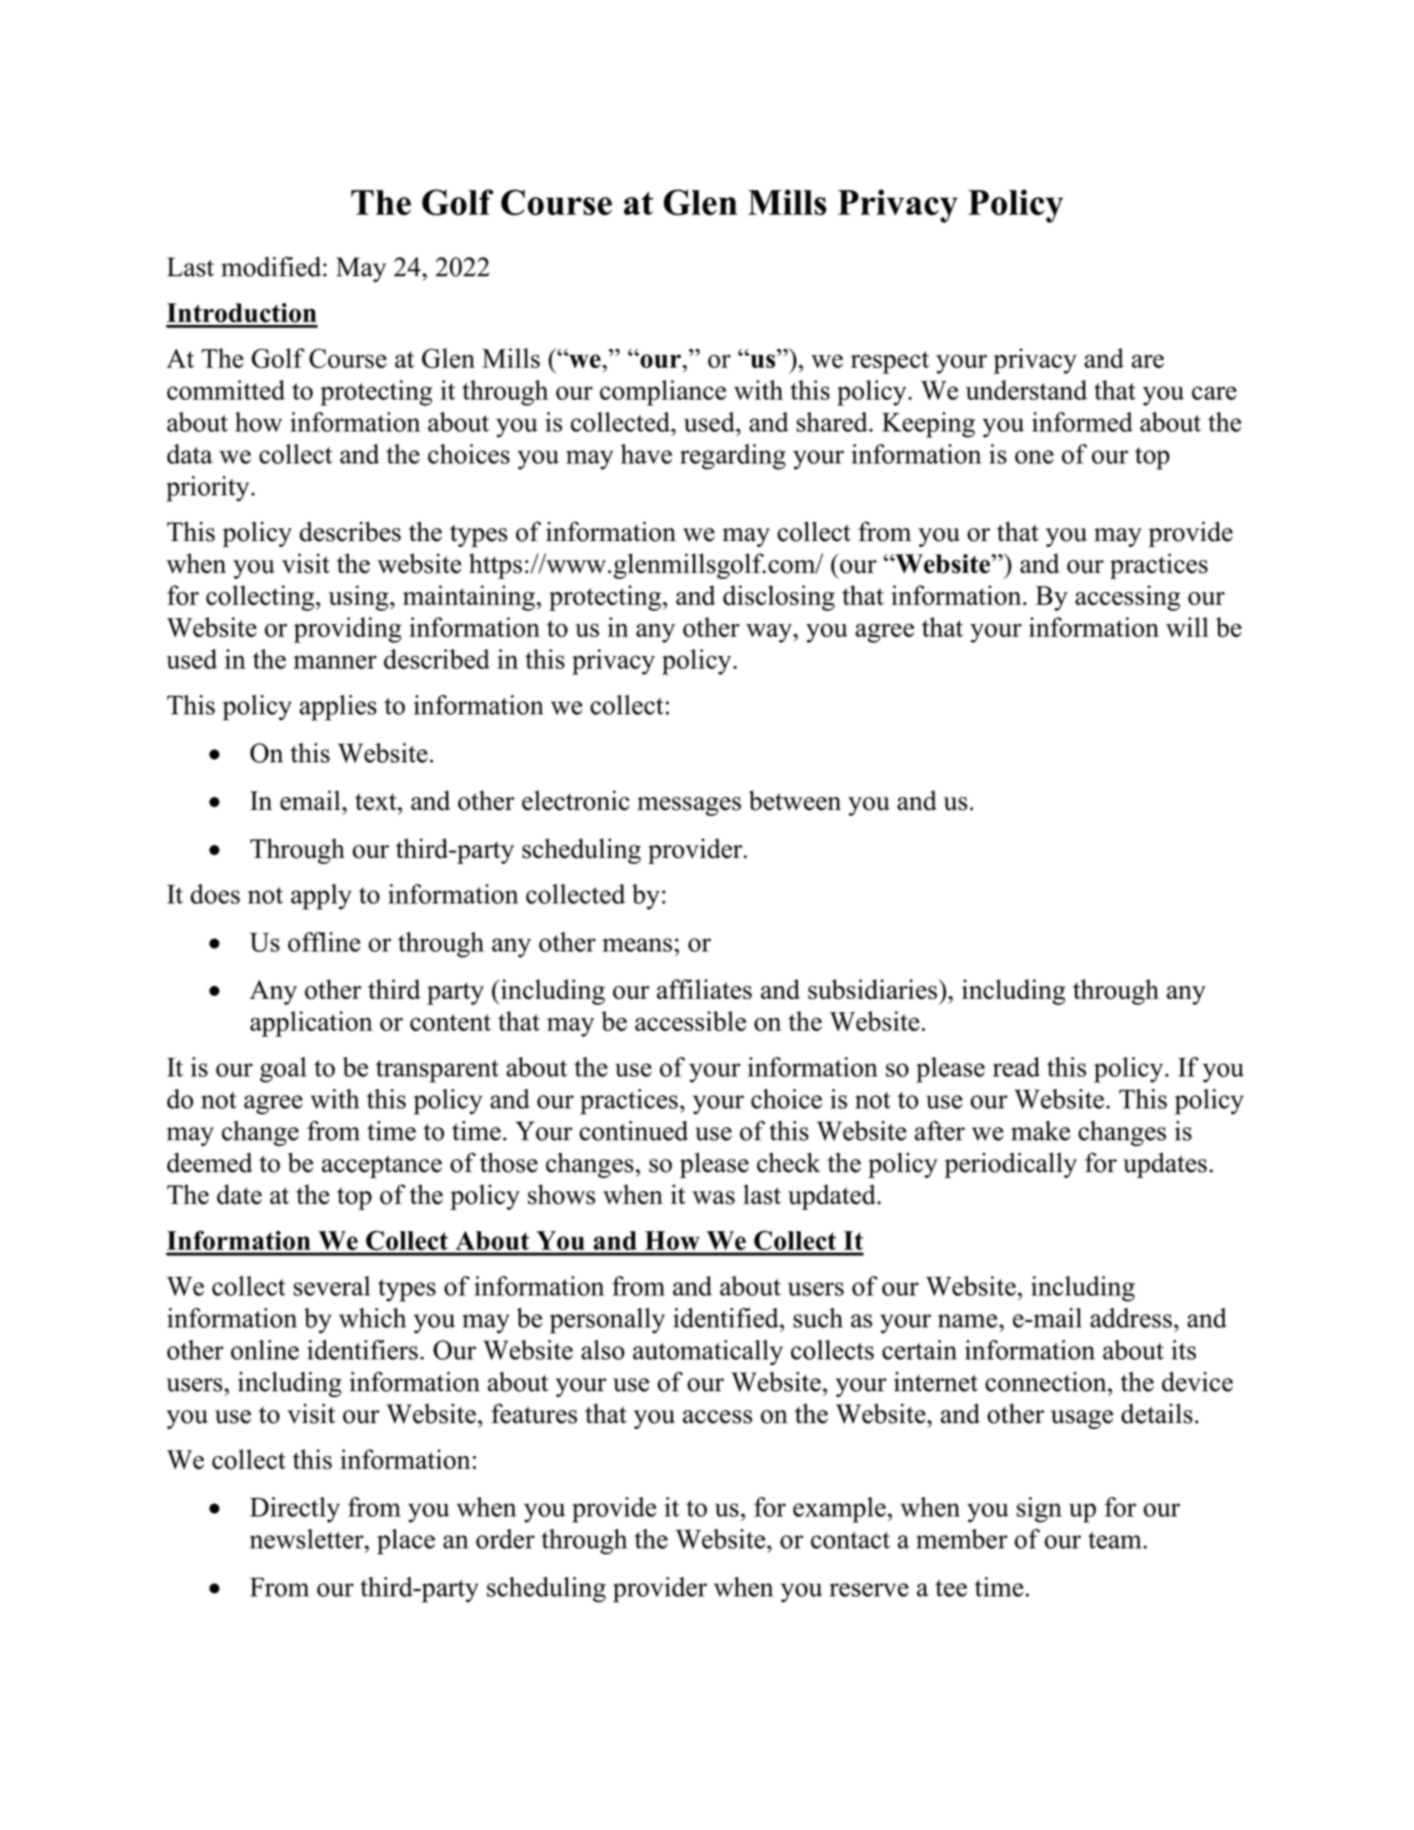 The width and height of the screenshot is (1414, 1830). I want to click on make, so click(1040, 1131).
